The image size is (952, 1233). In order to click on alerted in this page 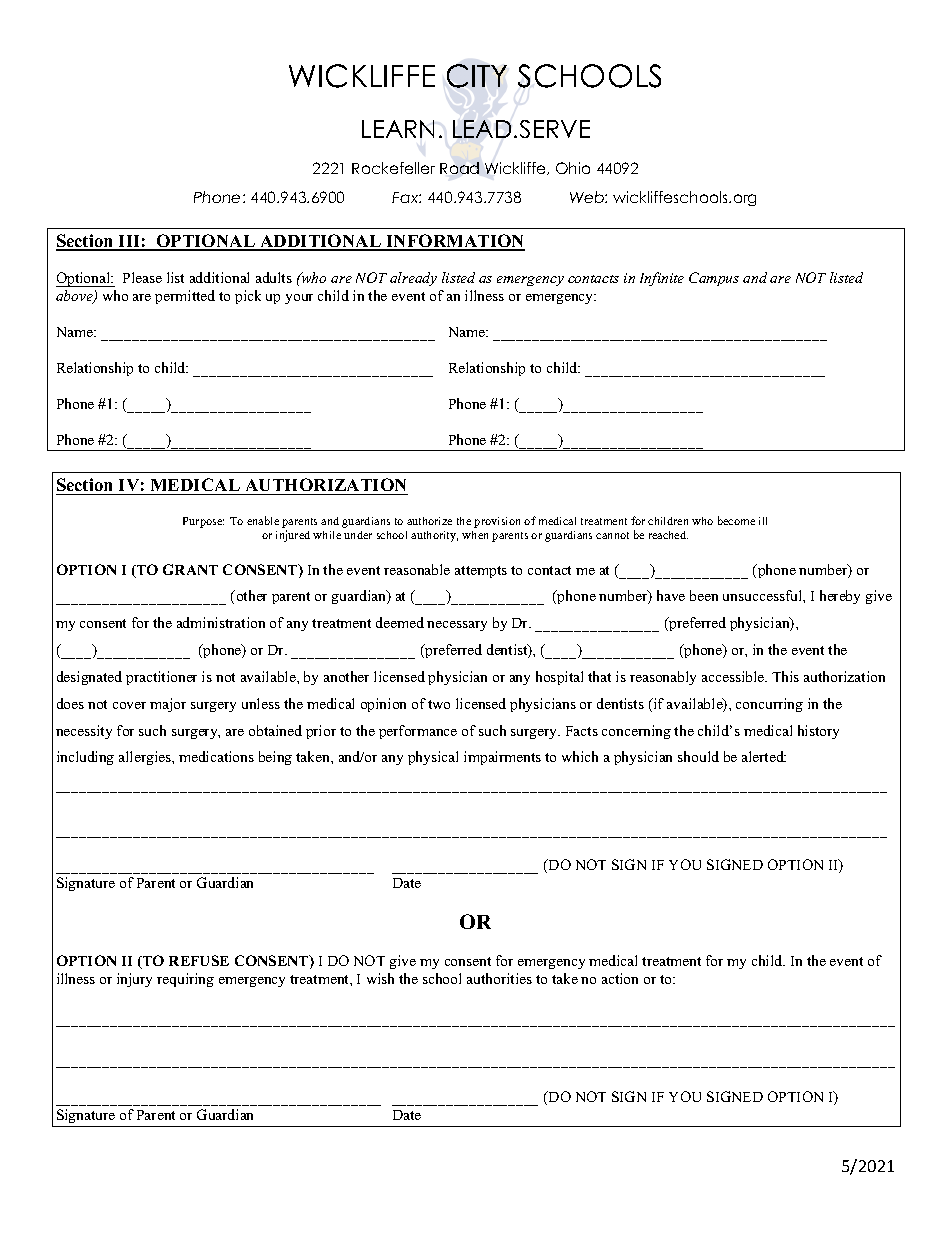, I will do `click(764, 756)`.
